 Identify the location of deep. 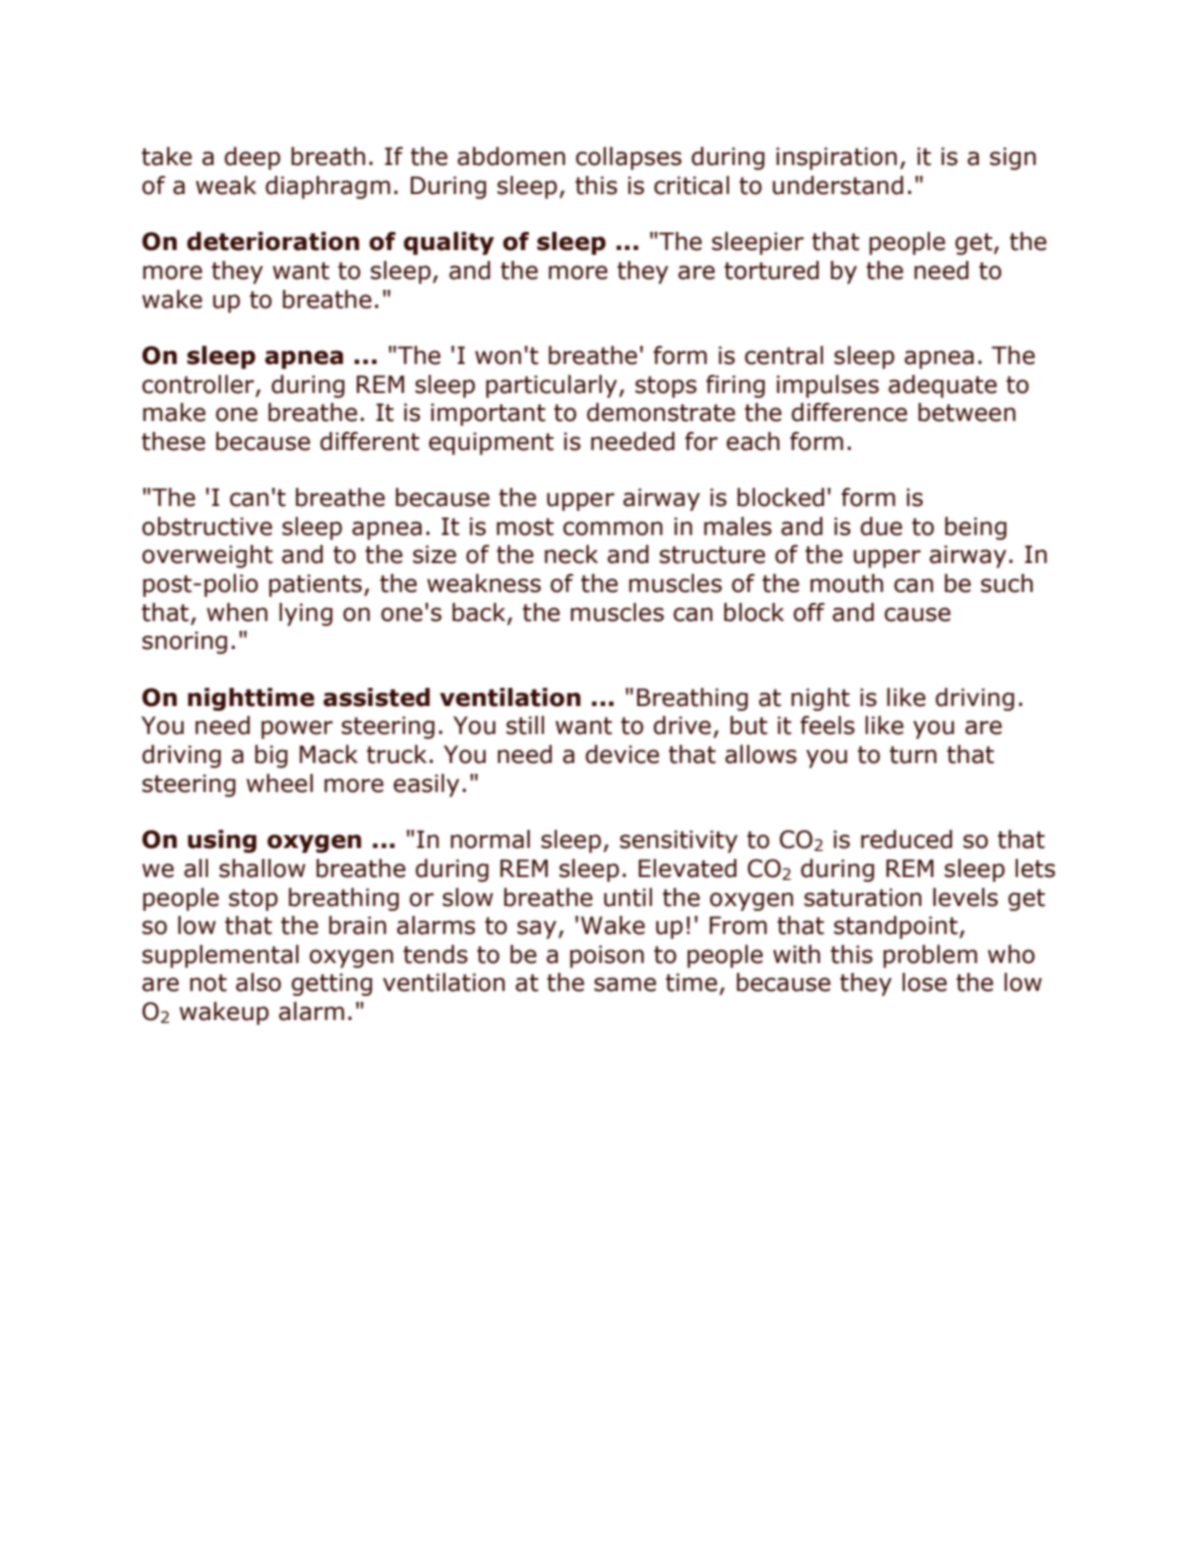
(253, 158).
